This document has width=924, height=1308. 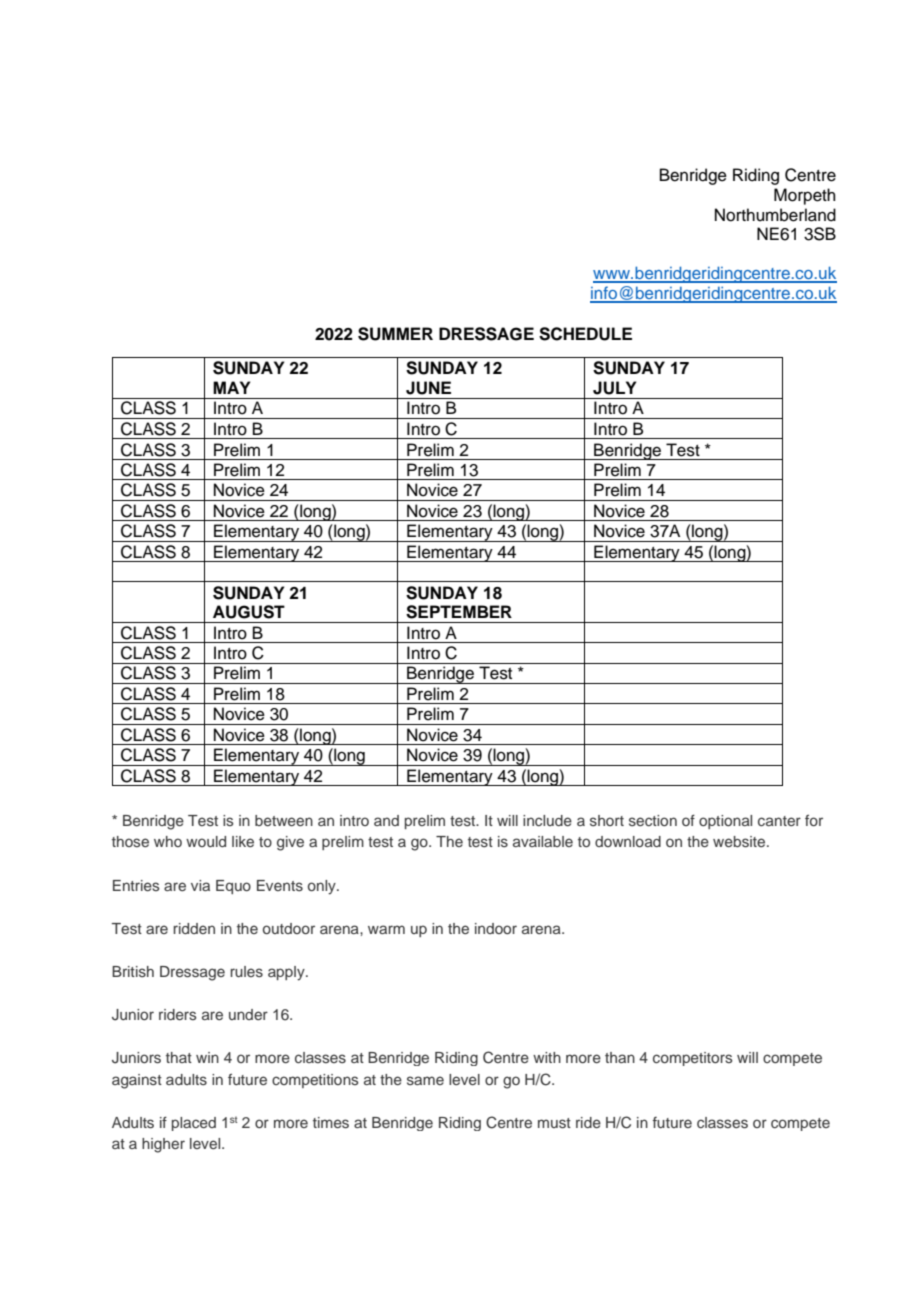 What do you see at coordinates (725, 822) in the document?
I see `optional` at bounding box center [725, 822].
